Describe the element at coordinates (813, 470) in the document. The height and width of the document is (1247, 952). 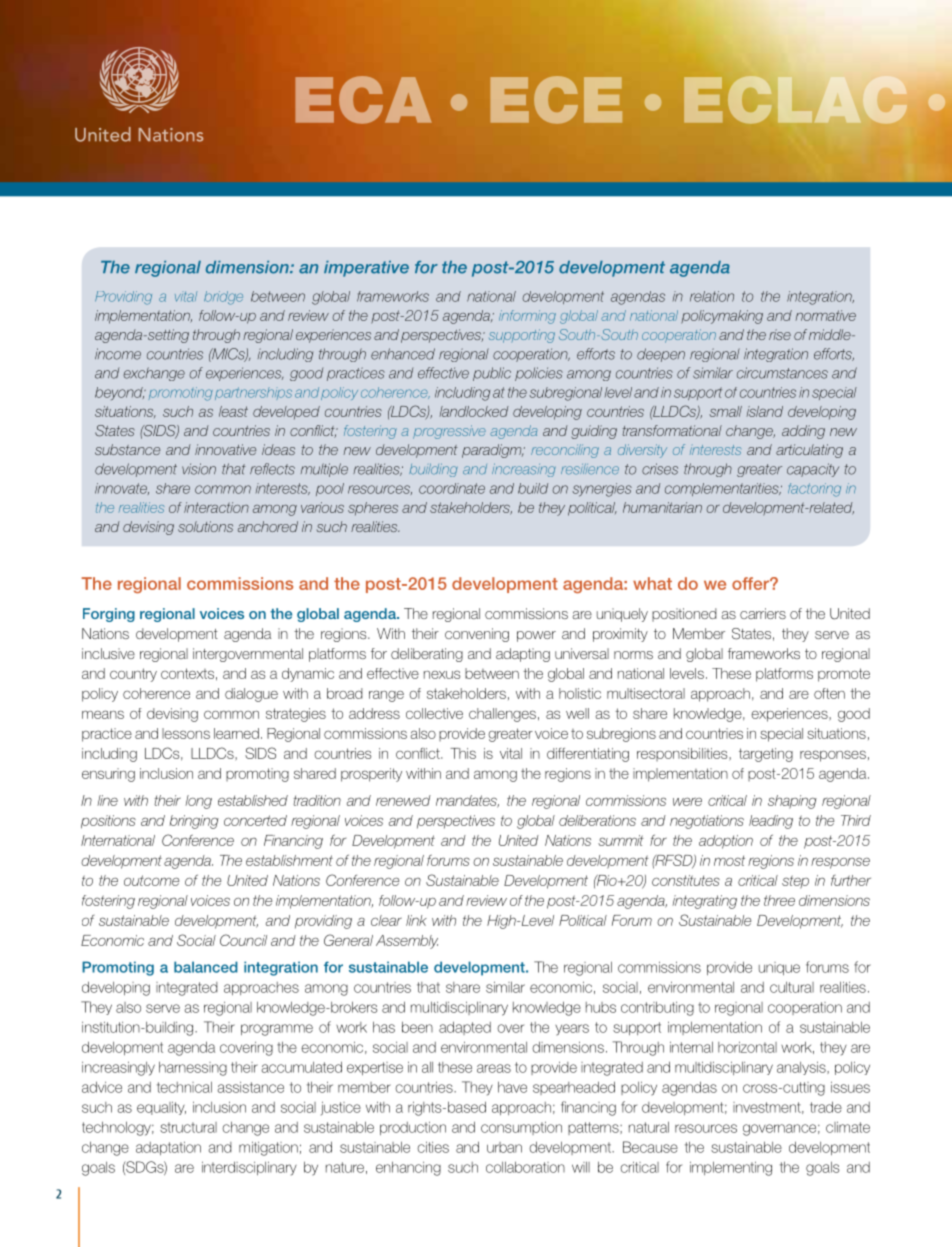
I see `capacity` at that location.
